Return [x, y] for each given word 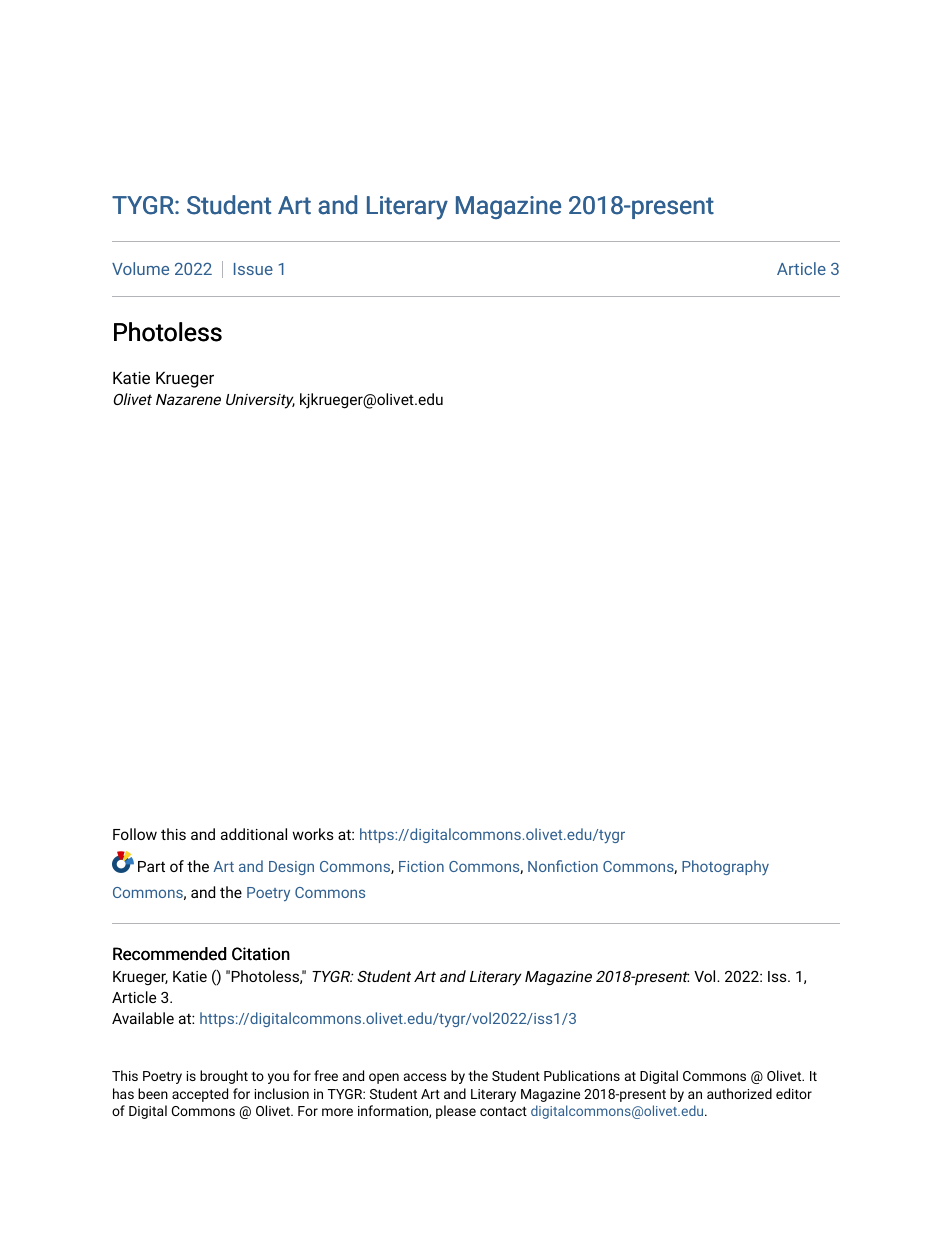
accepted [200, 1095]
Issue [253, 269]
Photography [725, 867]
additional [254, 834]
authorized [739, 1093]
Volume [140, 268]
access [425, 1077]
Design [291, 868]
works [313, 834]
